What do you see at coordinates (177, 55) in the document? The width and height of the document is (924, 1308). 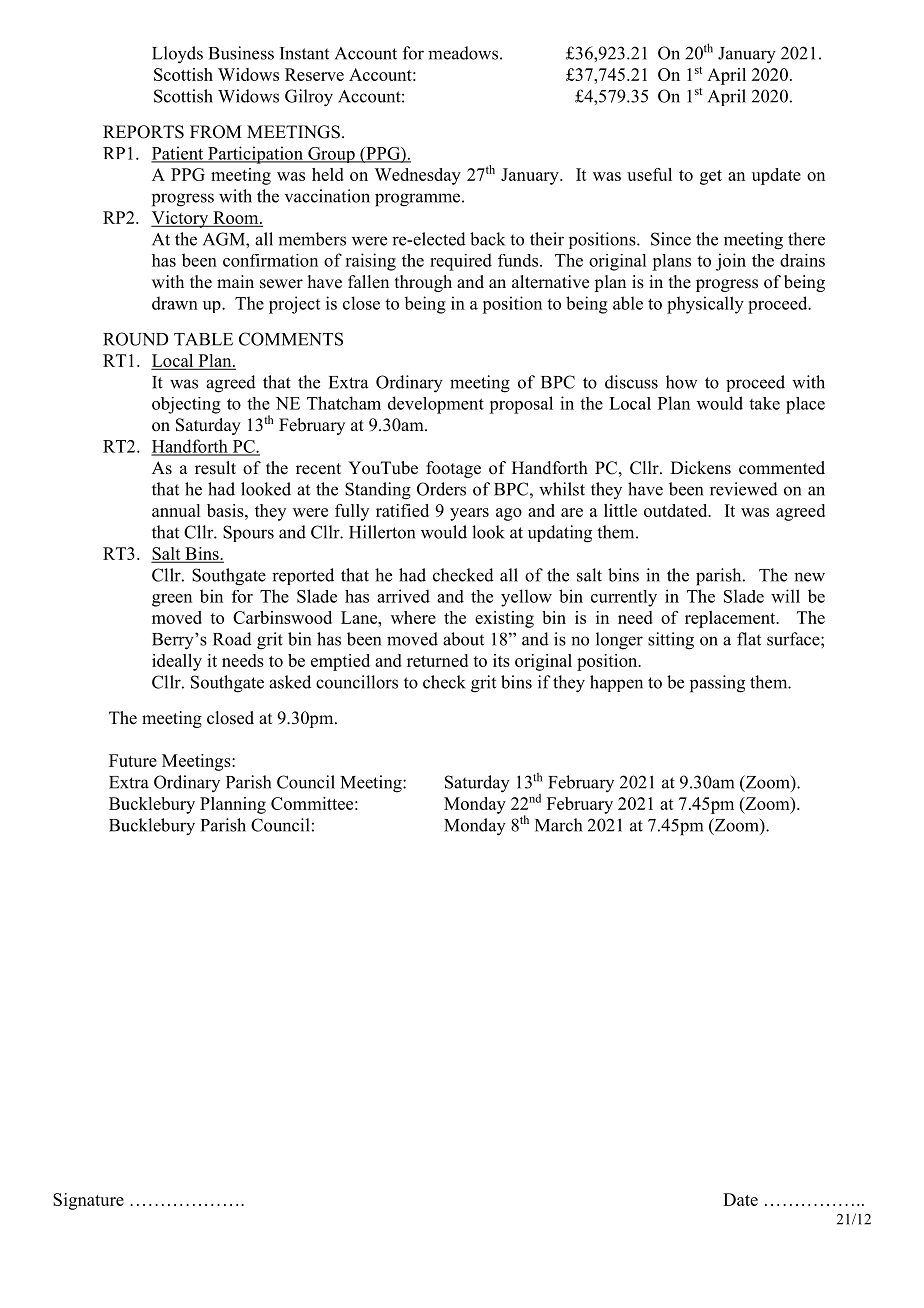 I see `Lloyds` at bounding box center [177, 55].
